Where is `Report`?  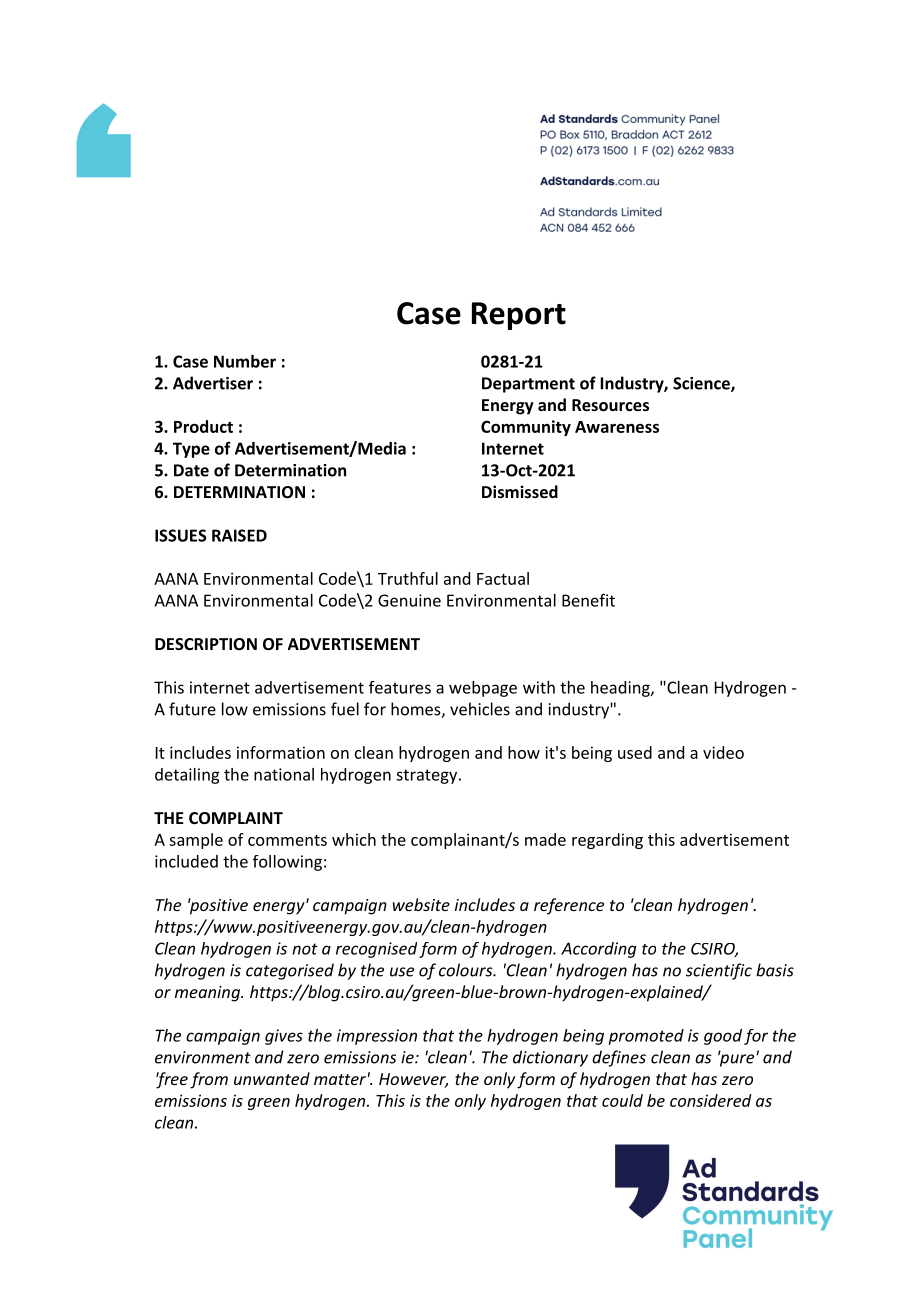 Report is located at coordinates (519, 316).
